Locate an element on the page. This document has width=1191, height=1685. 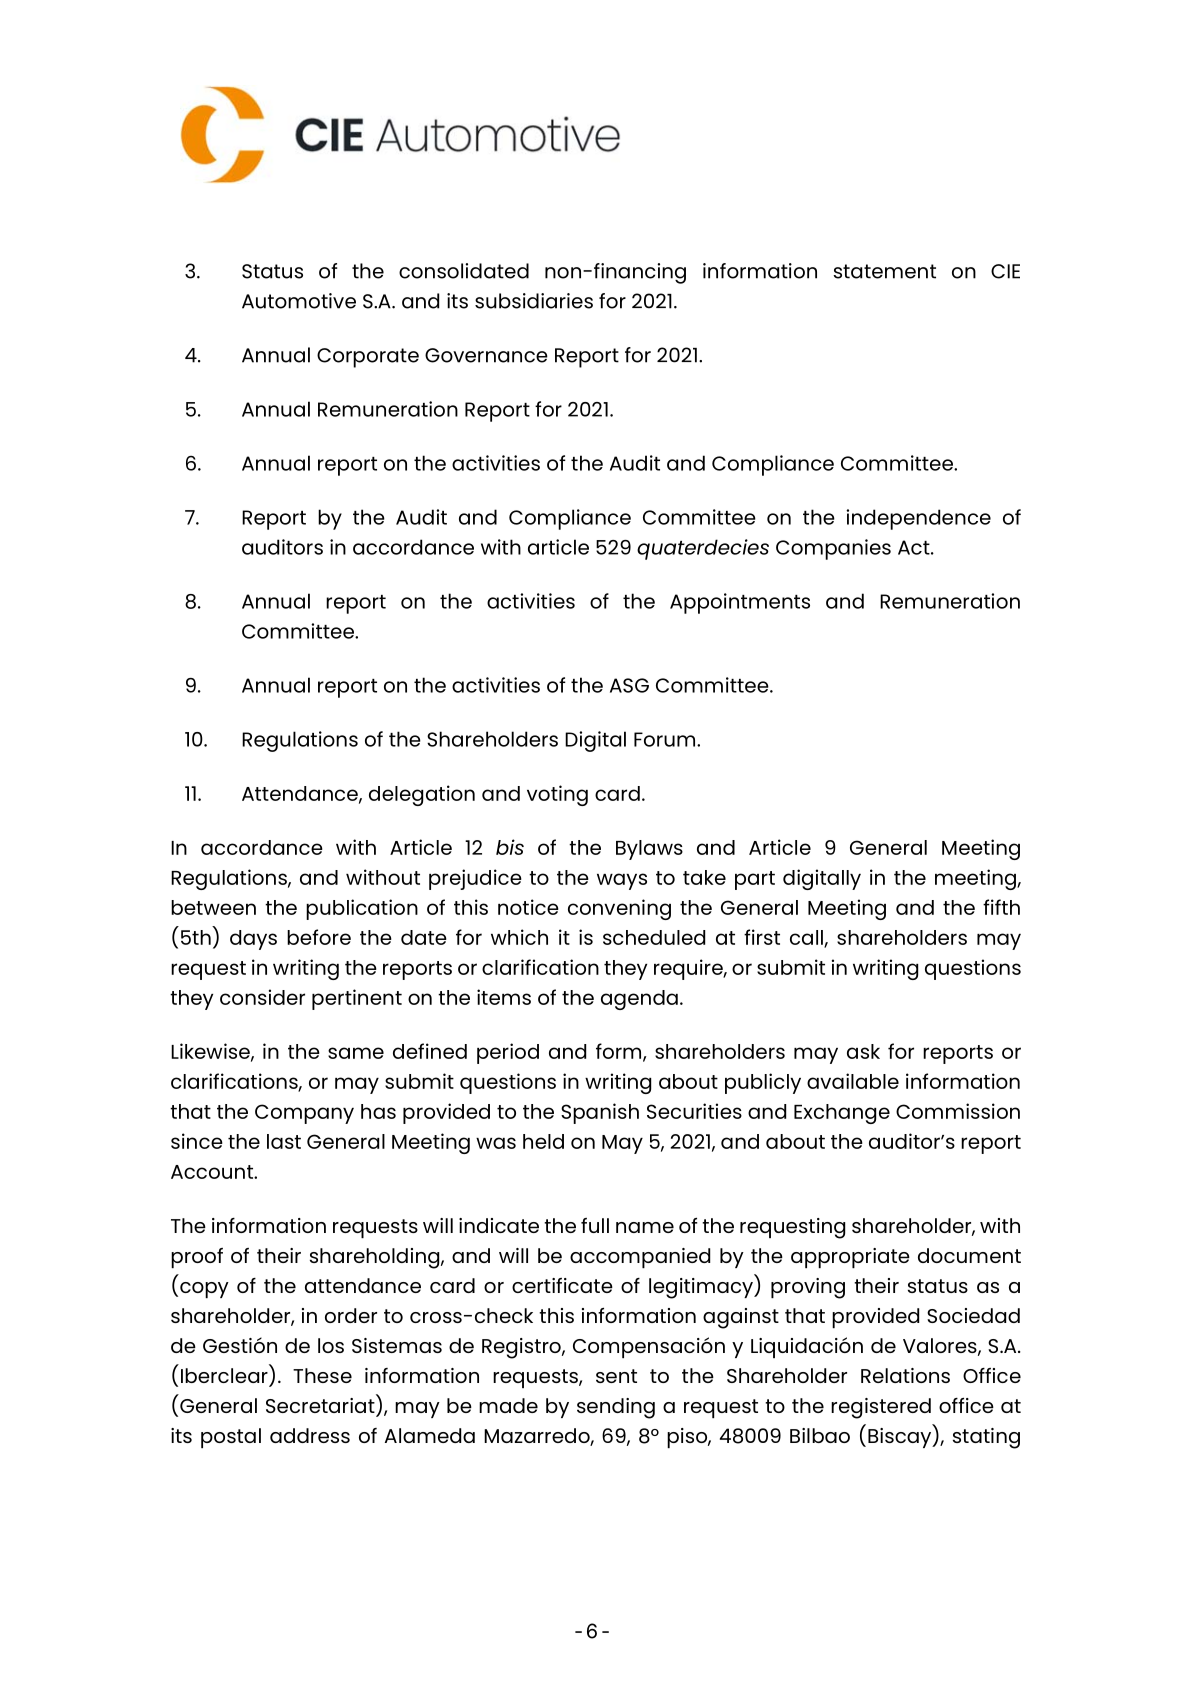
Appointments is located at coordinates (740, 603).
